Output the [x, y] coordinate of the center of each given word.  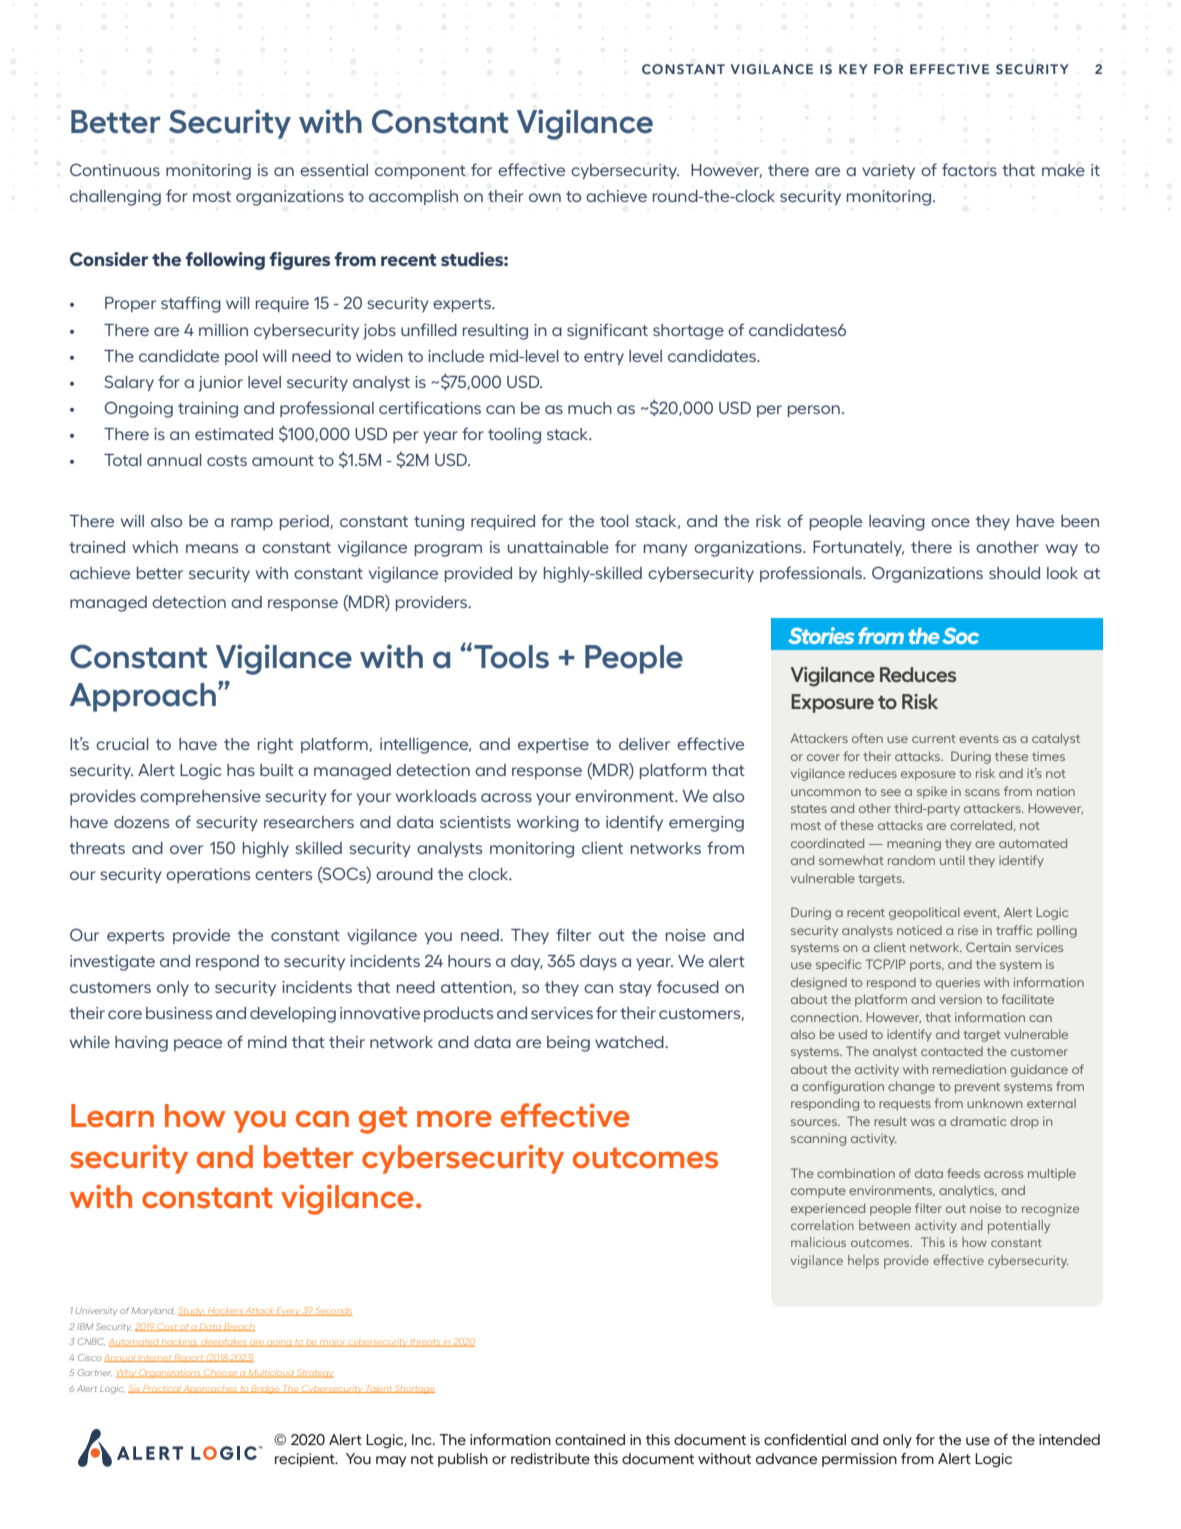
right [275, 746]
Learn [112, 1115]
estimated [234, 434]
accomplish [413, 197]
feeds [963, 1173]
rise [968, 930]
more [454, 1119]
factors [969, 169]
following [225, 261]
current [934, 739]
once [950, 522]
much [590, 408]
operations [208, 875]
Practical [162, 1389]
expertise [553, 745]
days [598, 962]
